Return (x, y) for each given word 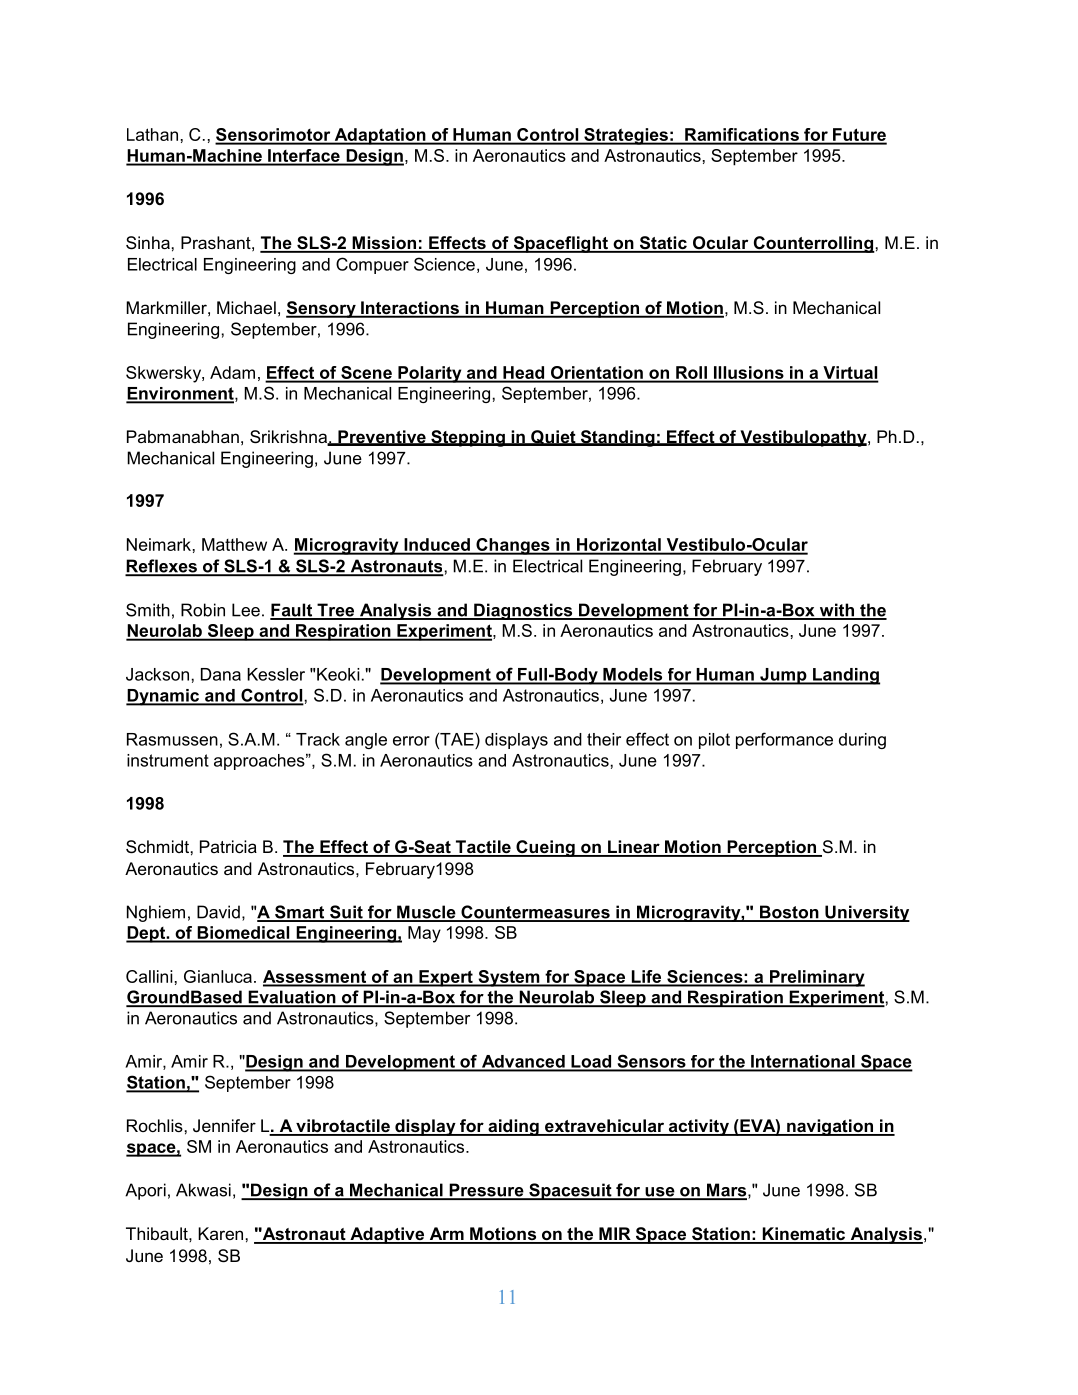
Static (663, 244)
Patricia (228, 846)
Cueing (545, 848)
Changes (513, 546)
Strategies (626, 136)
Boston (789, 913)
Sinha (148, 243)
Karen (220, 1233)
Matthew (234, 544)
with (836, 611)
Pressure (486, 1191)
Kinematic (804, 1235)
